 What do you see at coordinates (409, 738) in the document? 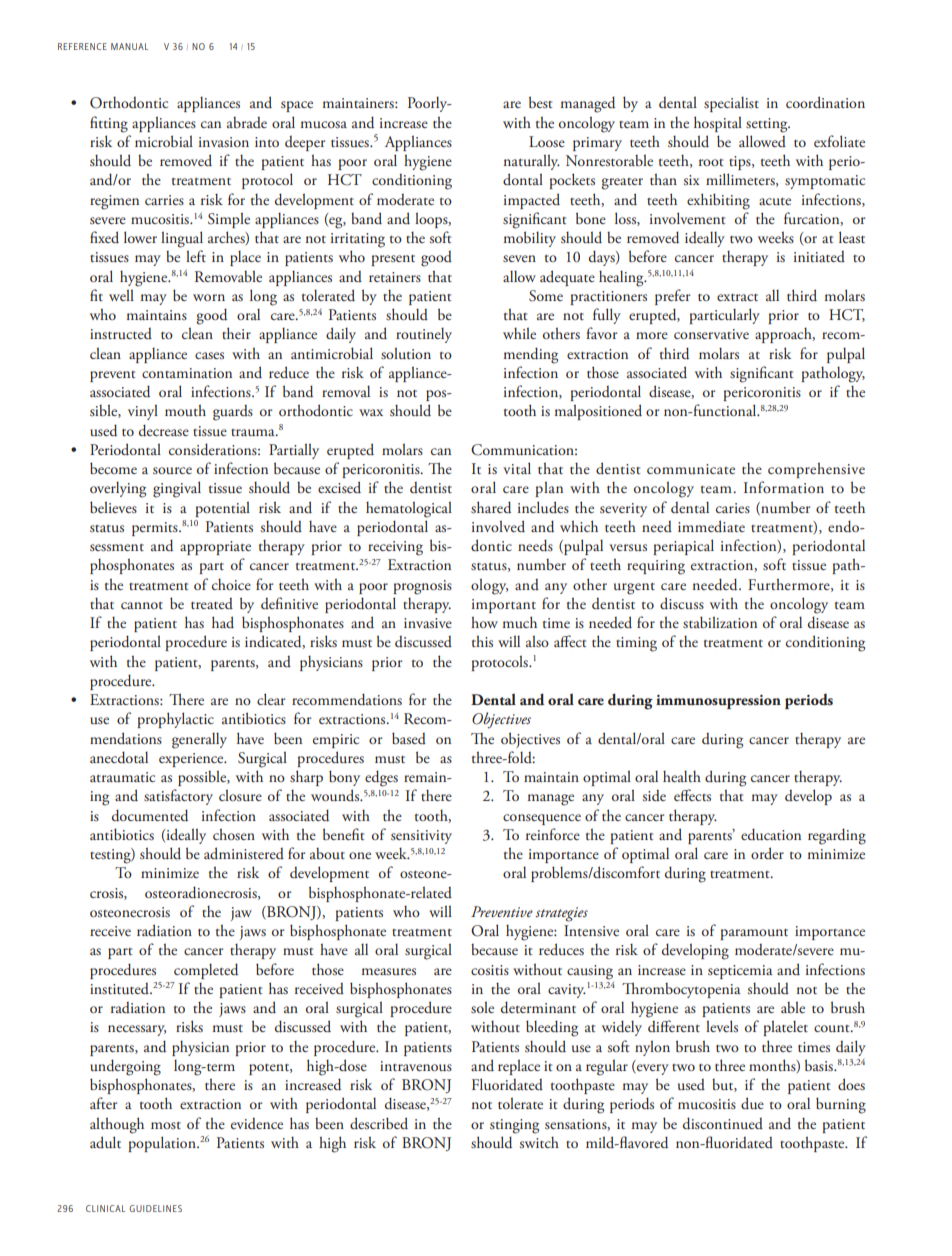
I see `based` at bounding box center [409, 738].
